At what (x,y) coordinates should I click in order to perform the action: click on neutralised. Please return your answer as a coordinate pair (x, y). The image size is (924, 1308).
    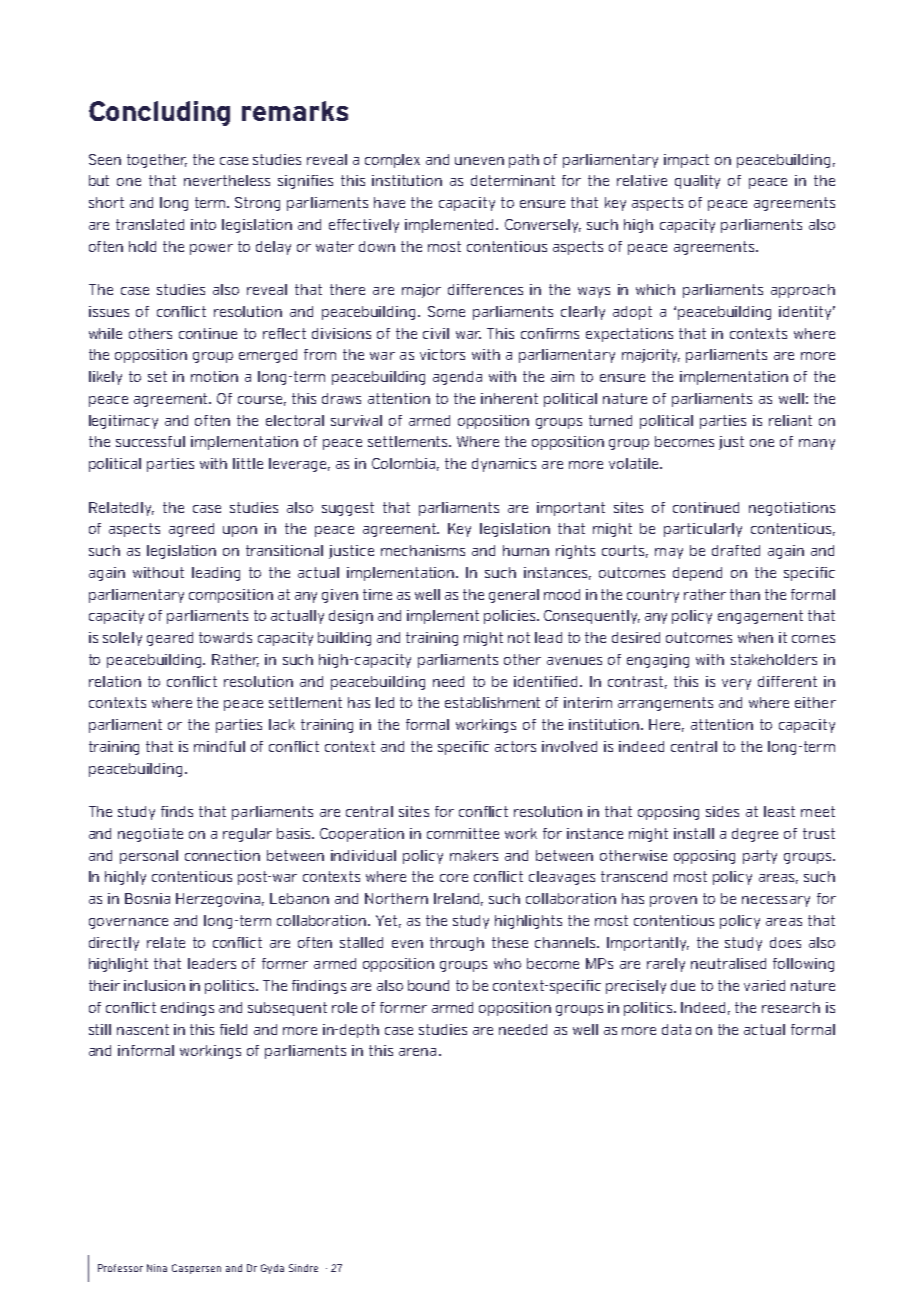
    Looking at the image, I should click on (728, 963).
